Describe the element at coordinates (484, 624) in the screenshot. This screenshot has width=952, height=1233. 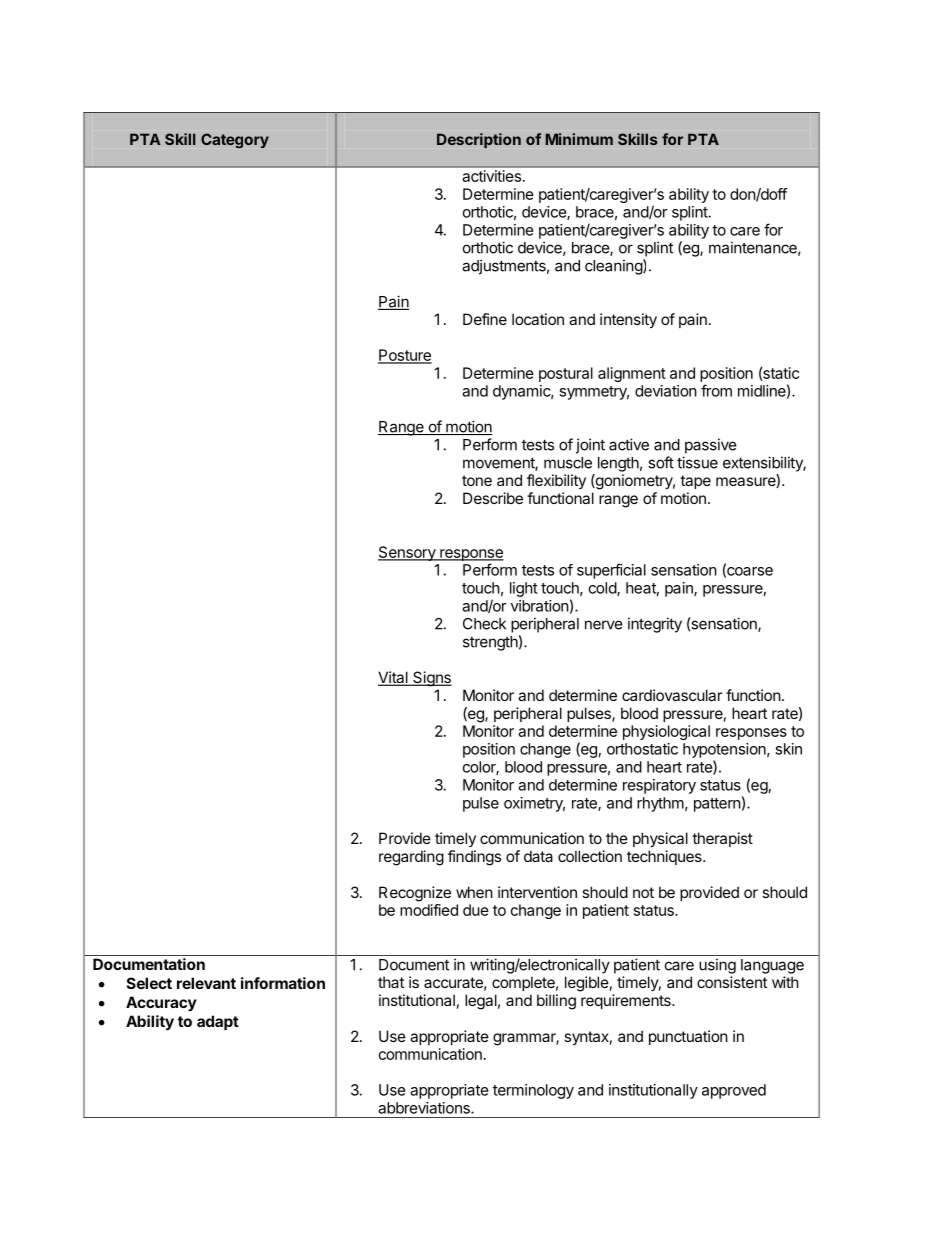
I see `Check` at that location.
